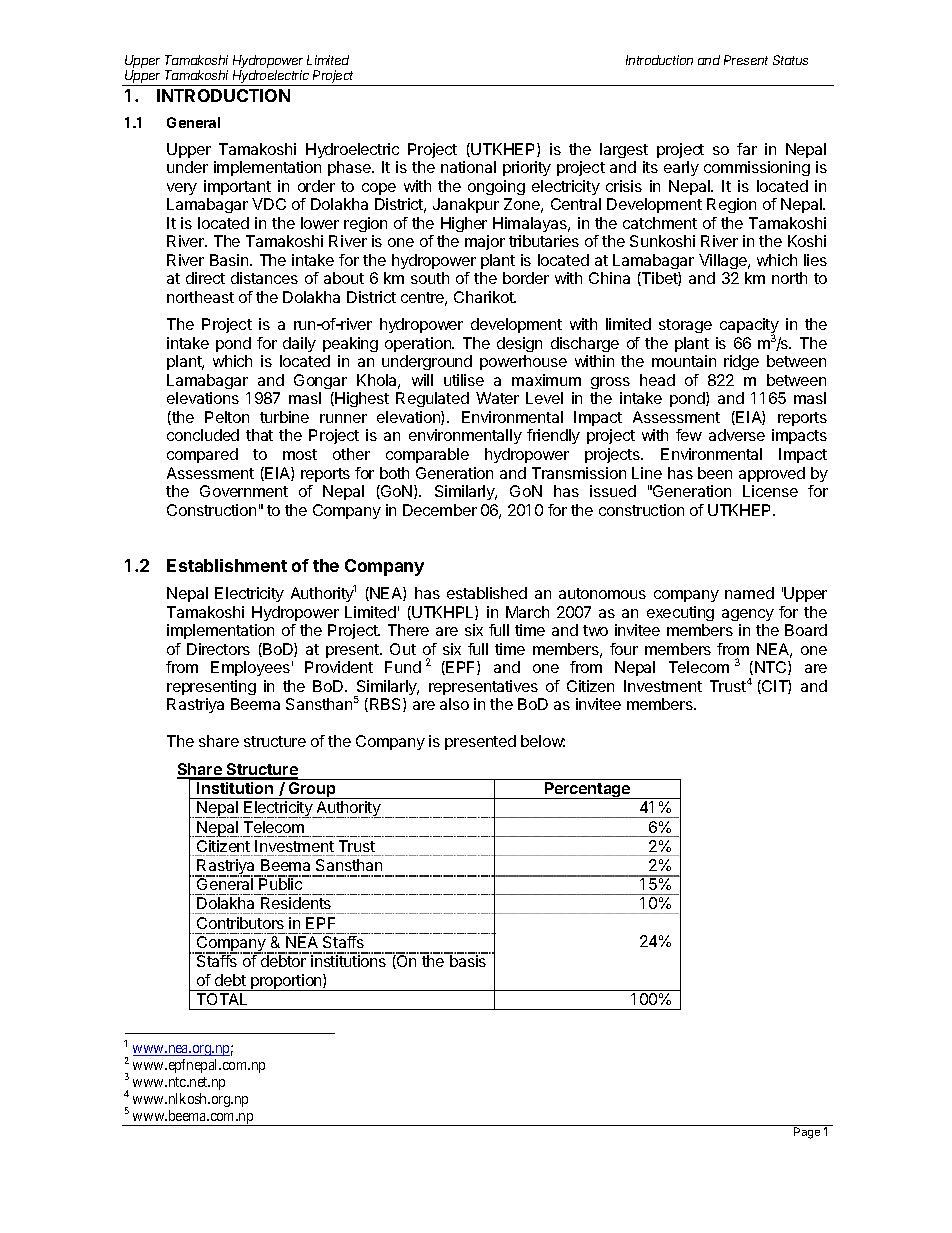 Image resolution: width=952 pixels, height=1233 pixels. I want to click on also, so click(454, 704).
